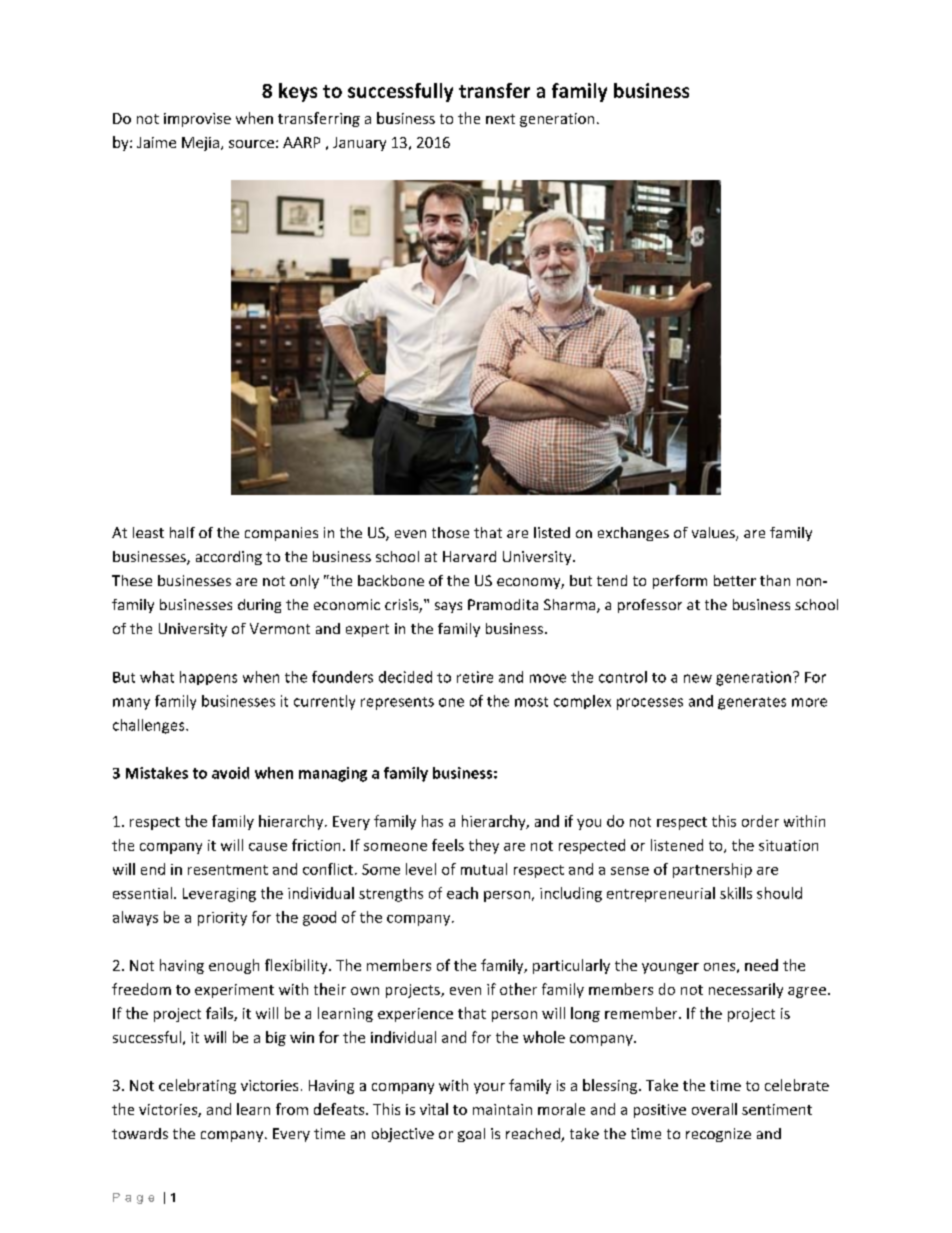 This screenshot has height=1233, width=952. I want to click on next, so click(500, 119).
